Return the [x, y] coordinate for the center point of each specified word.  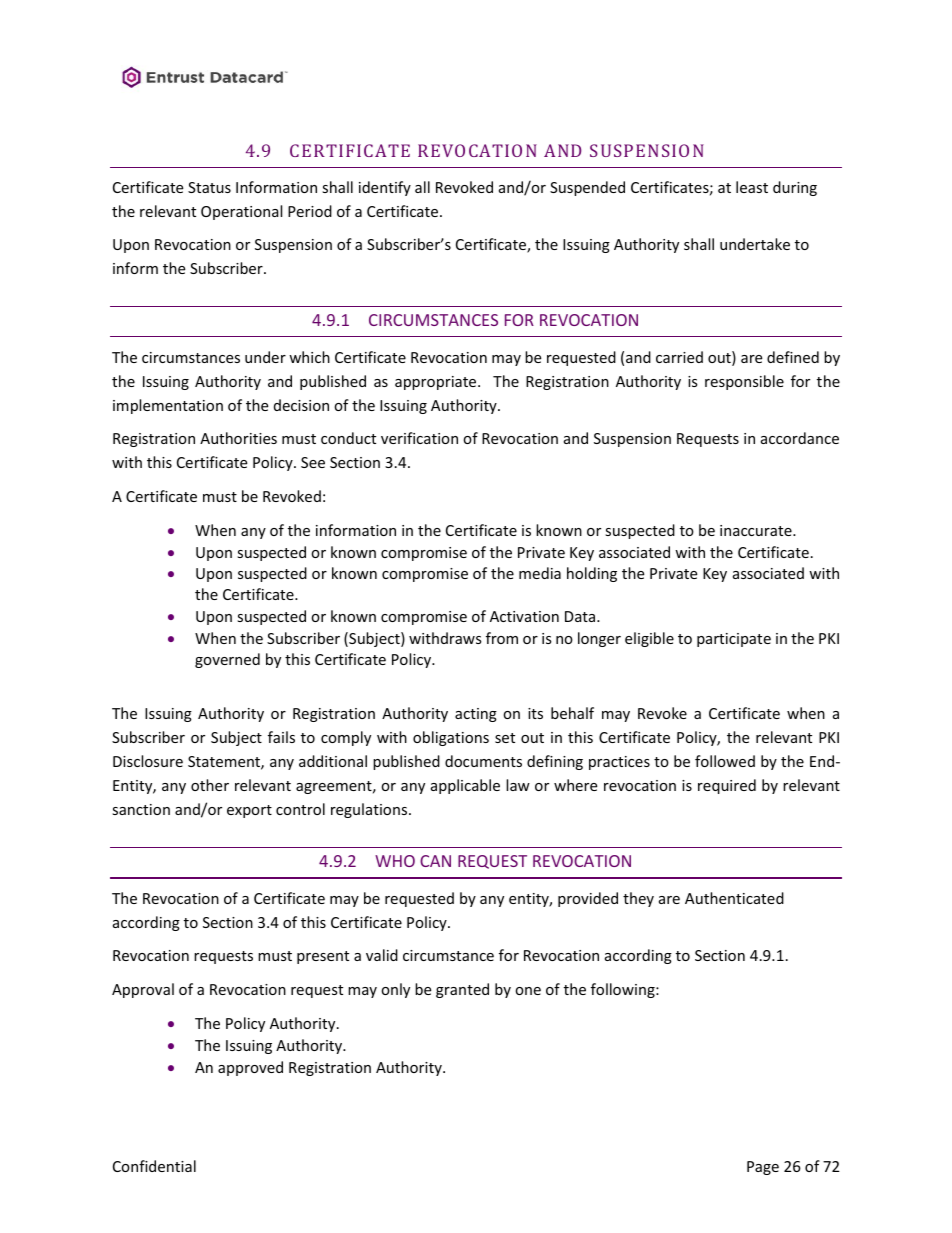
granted [462, 990]
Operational [241, 212]
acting [476, 715]
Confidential [154, 1166]
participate [734, 640]
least [752, 187]
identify [385, 188]
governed [227, 660]
